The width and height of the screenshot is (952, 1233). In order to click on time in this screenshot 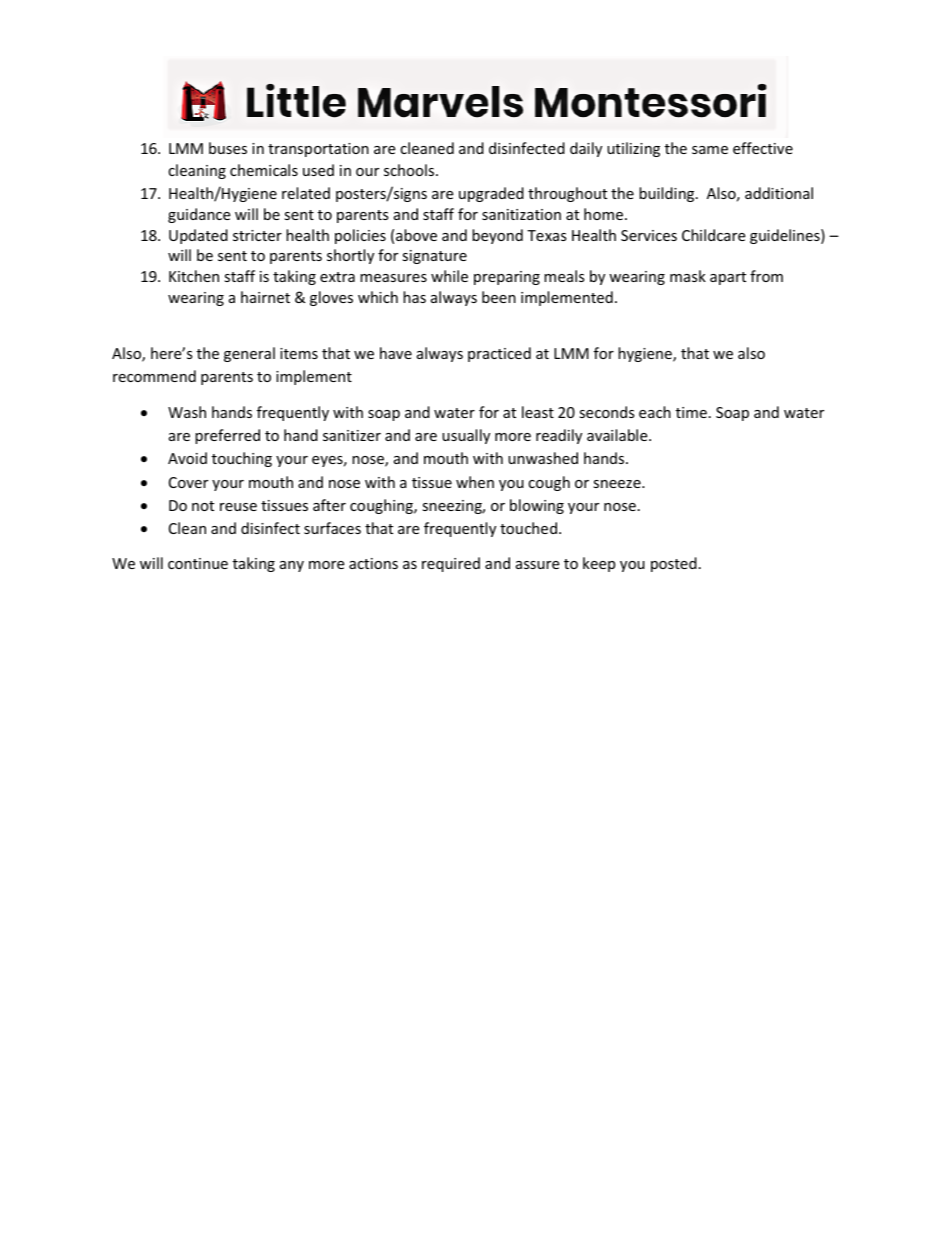, I will do `click(691, 412)`.
